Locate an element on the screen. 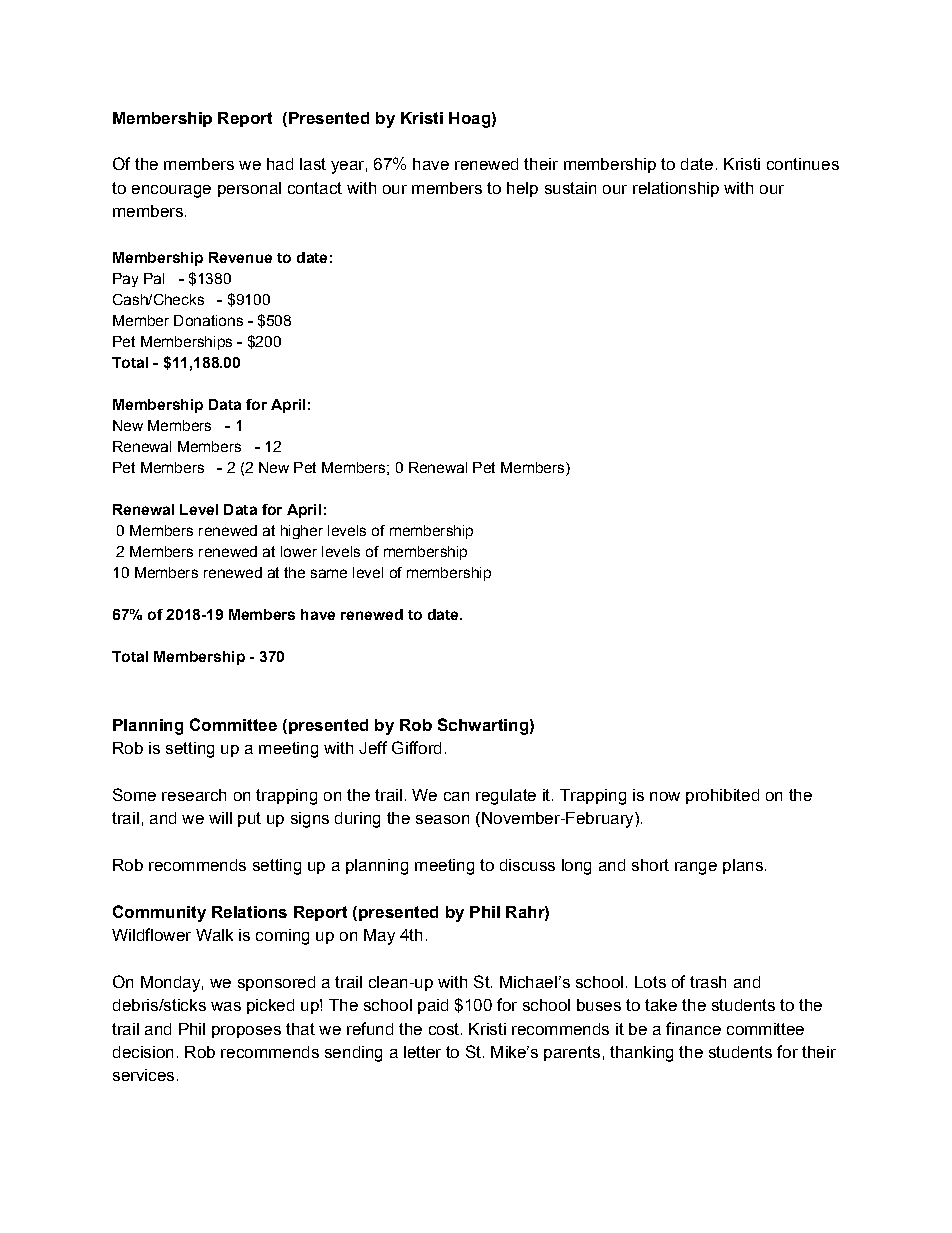  prohibited is located at coordinates (722, 796).
